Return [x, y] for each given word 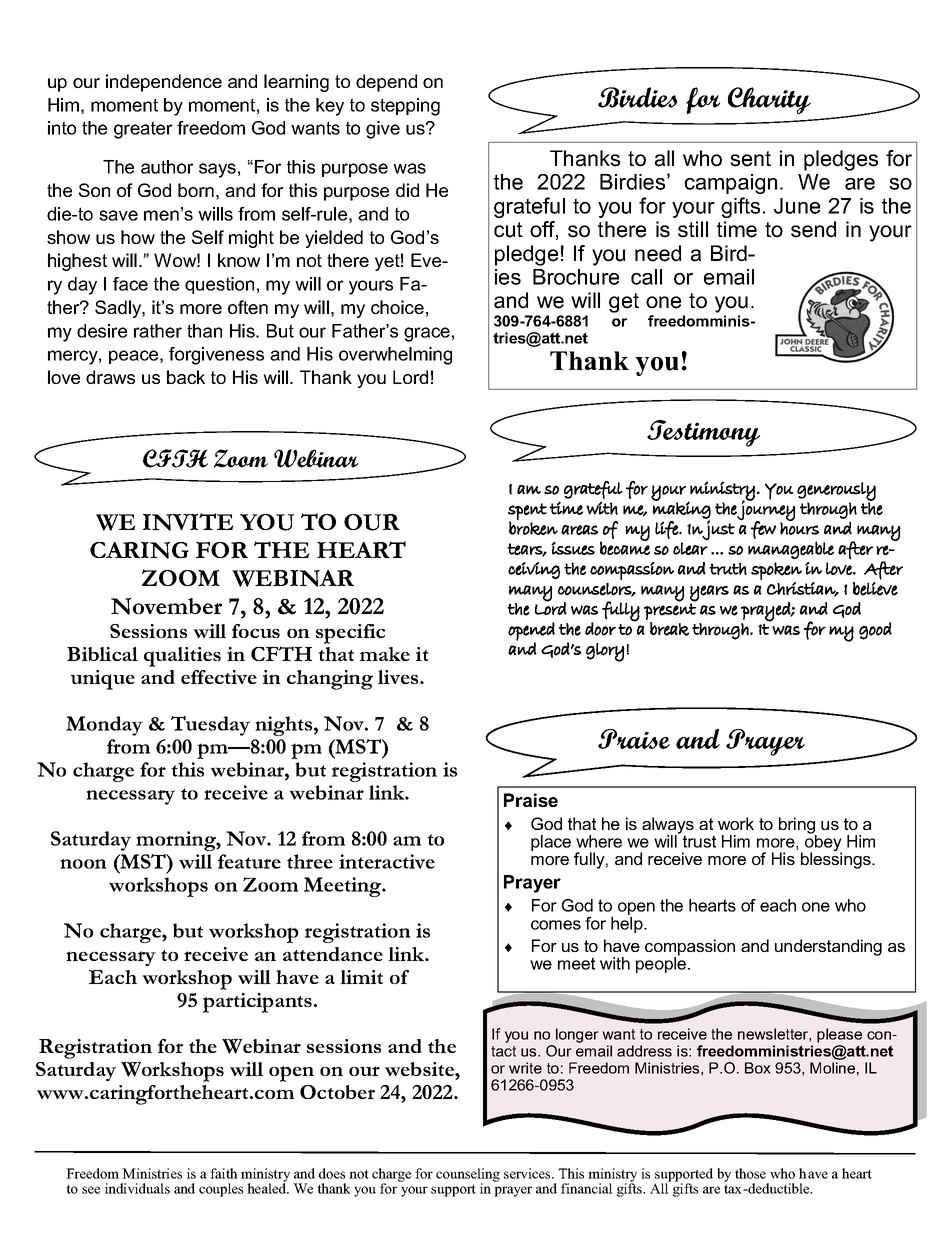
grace [427, 334]
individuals [137, 1188]
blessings [837, 859]
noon [83, 864]
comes [556, 925]
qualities [182, 657]
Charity [769, 100]
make [385, 654]
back [186, 377]
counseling [468, 1176]
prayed [766, 612]
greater [143, 130]
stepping [405, 107]
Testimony [703, 433]
